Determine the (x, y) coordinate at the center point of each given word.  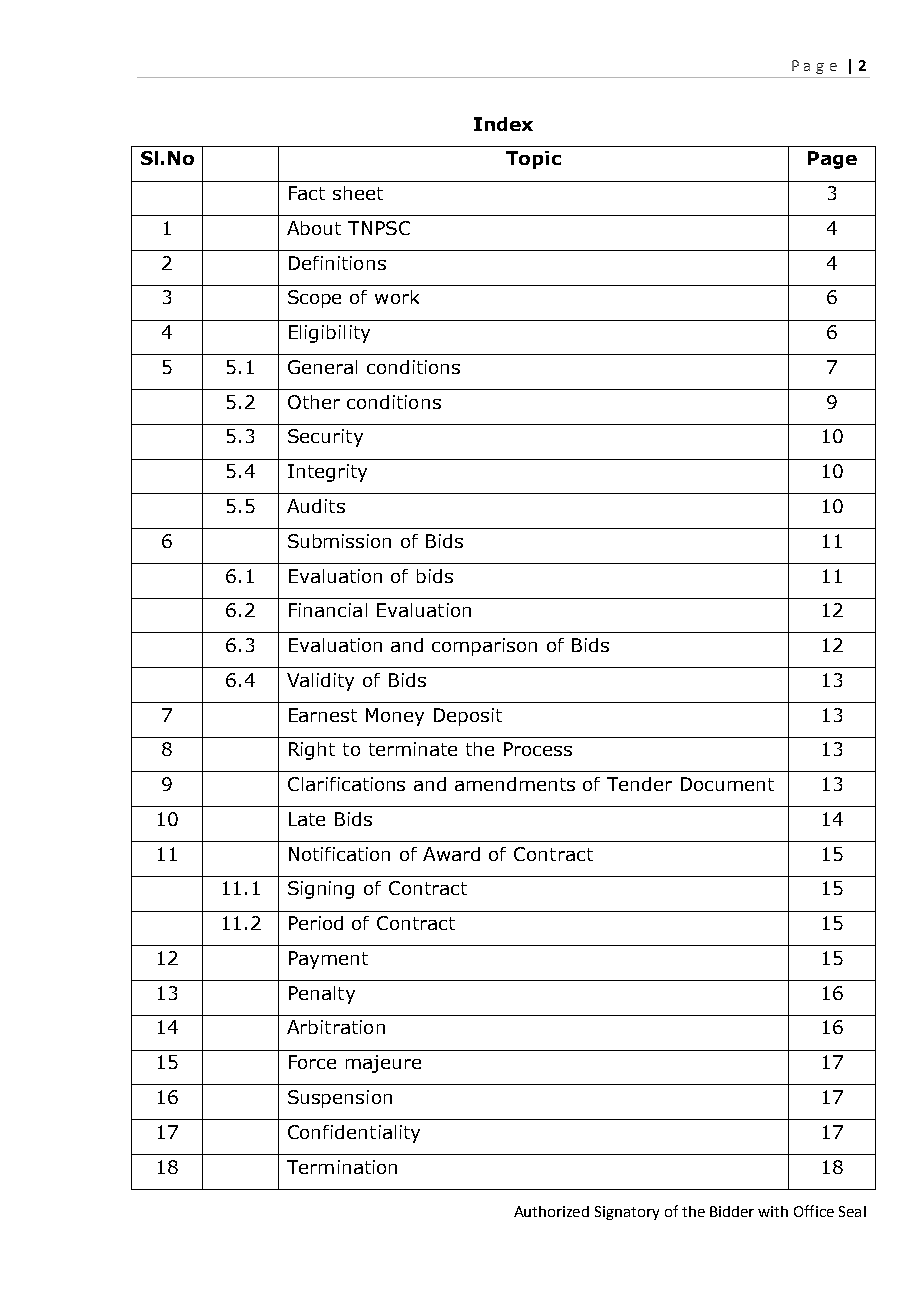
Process (538, 749)
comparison (484, 647)
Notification (339, 854)
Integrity (327, 473)
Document (727, 784)
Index (503, 124)
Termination (342, 1167)
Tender (639, 784)
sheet (358, 193)
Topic (533, 160)
